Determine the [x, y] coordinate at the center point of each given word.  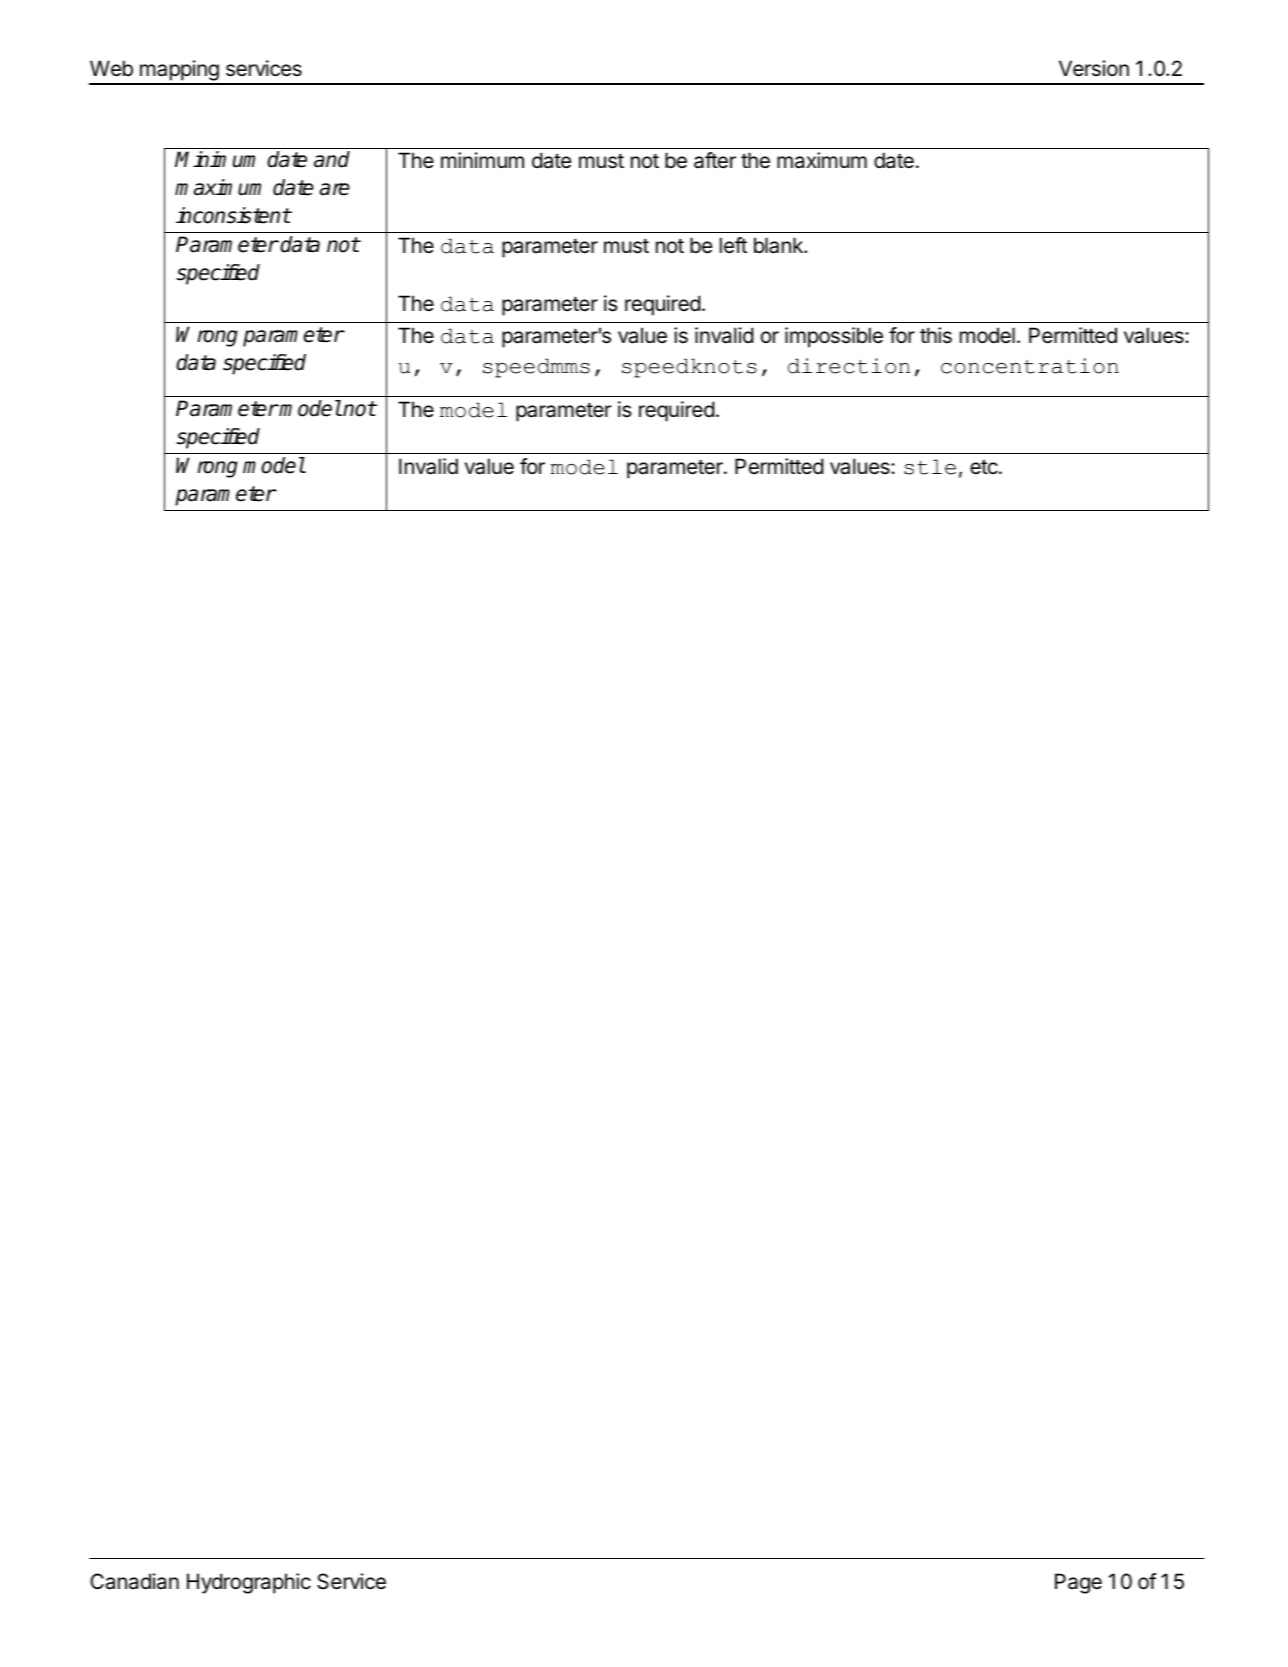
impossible [834, 337]
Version [1094, 68]
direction [849, 366]
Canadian [134, 1581]
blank [779, 245]
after [715, 160]
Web [111, 68]
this [936, 335]
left [733, 245]
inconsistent [233, 215]
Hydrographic [249, 1583]
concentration [1030, 366]
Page [1078, 1583]
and [332, 159]
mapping [179, 72]
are [334, 189]
